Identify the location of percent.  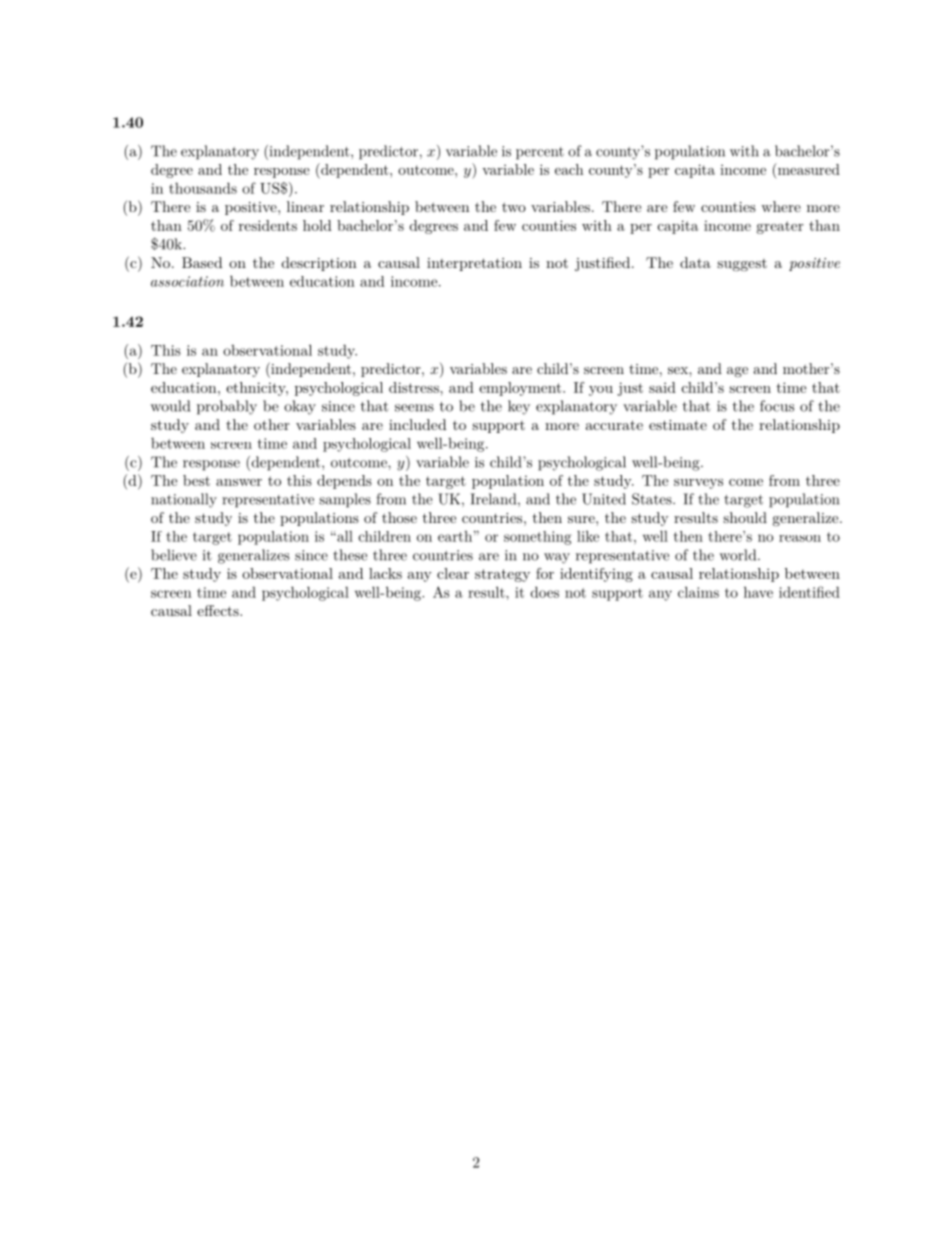
(540, 153).
